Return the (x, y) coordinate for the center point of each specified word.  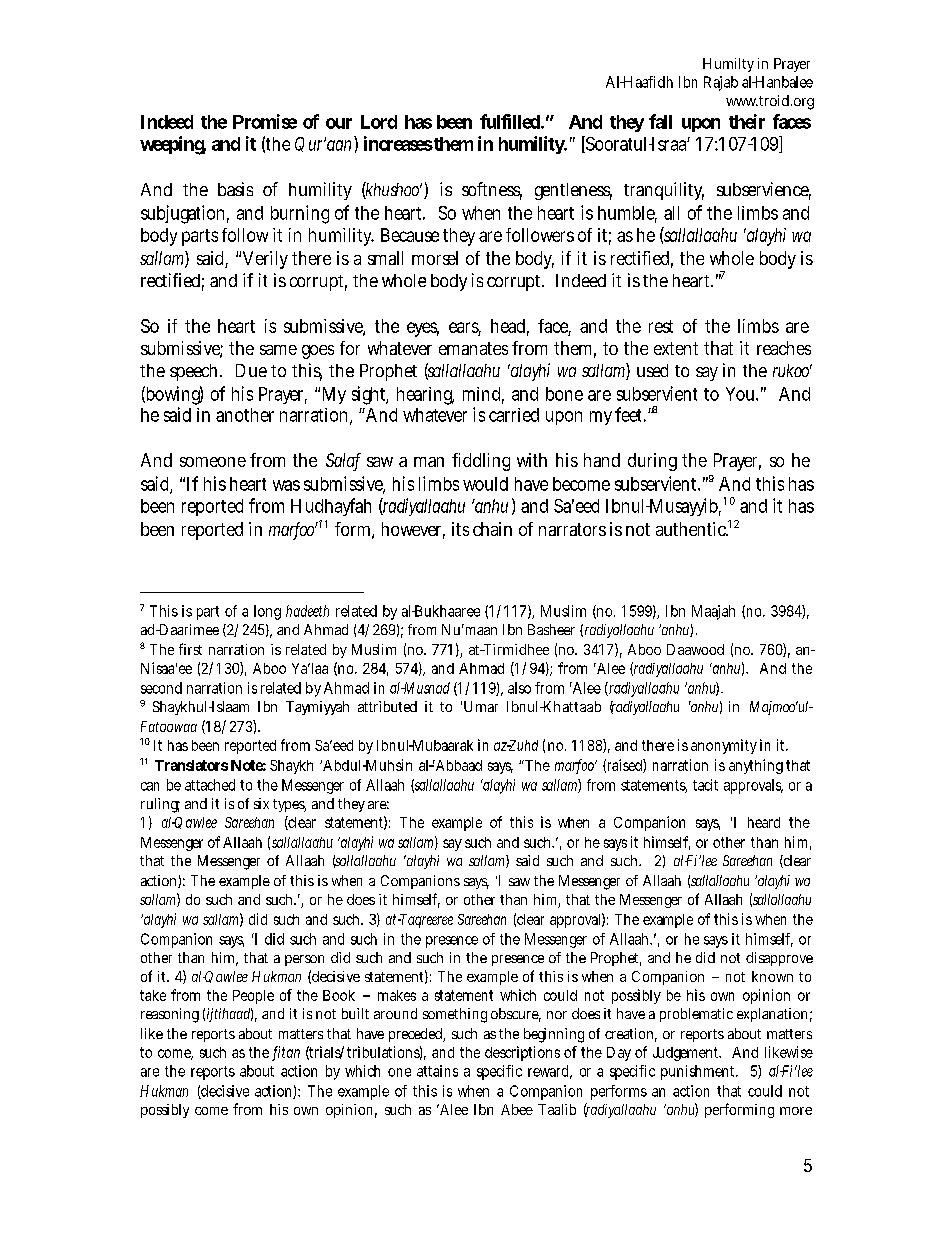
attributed (387, 706)
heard (764, 822)
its (460, 529)
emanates (473, 348)
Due (251, 370)
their (747, 121)
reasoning (170, 1015)
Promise (265, 121)
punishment (699, 1072)
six (261, 803)
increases (398, 143)
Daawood (695, 649)
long (267, 612)
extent (676, 348)
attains (437, 1071)
